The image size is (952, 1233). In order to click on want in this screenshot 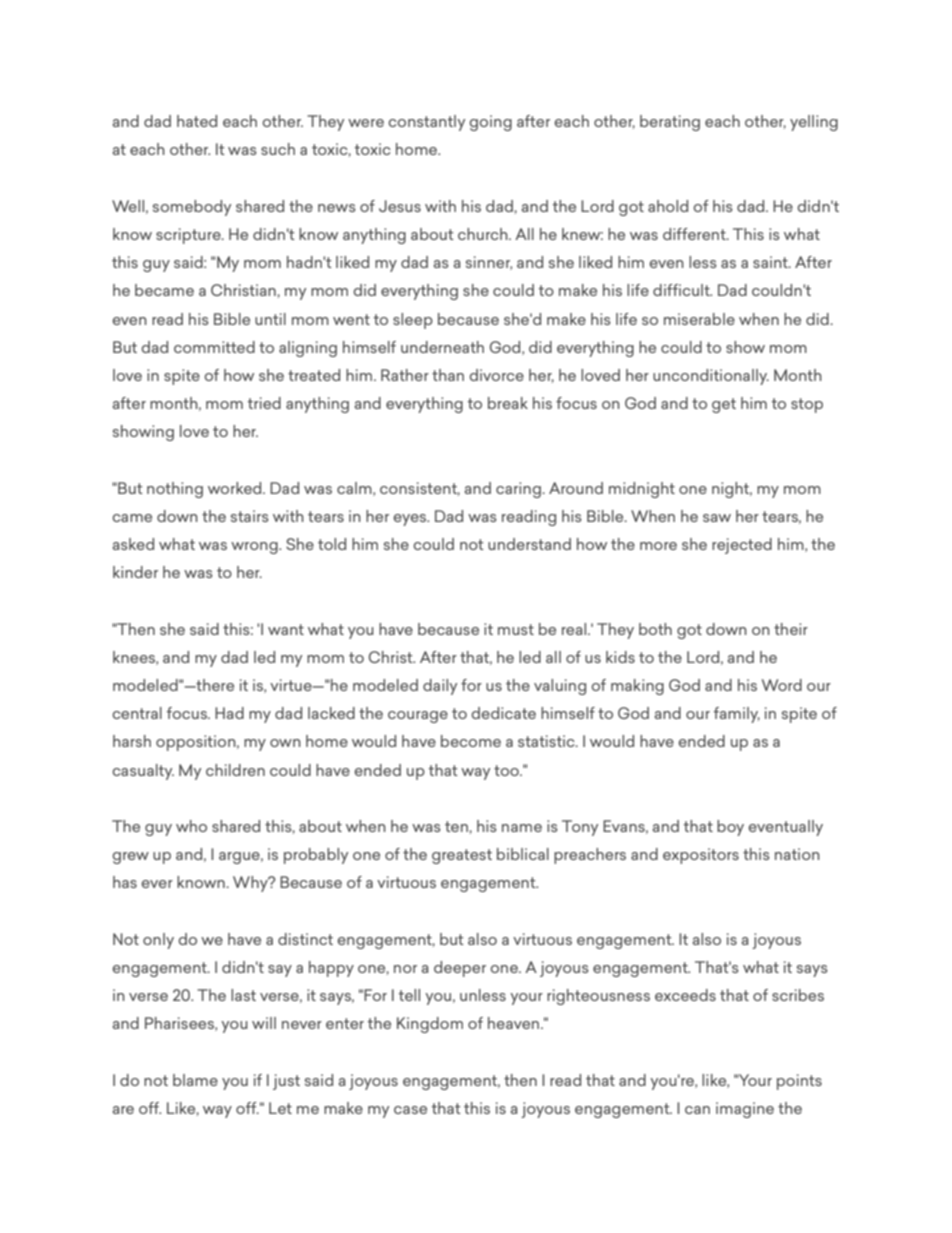, I will do `click(286, 629)`.
